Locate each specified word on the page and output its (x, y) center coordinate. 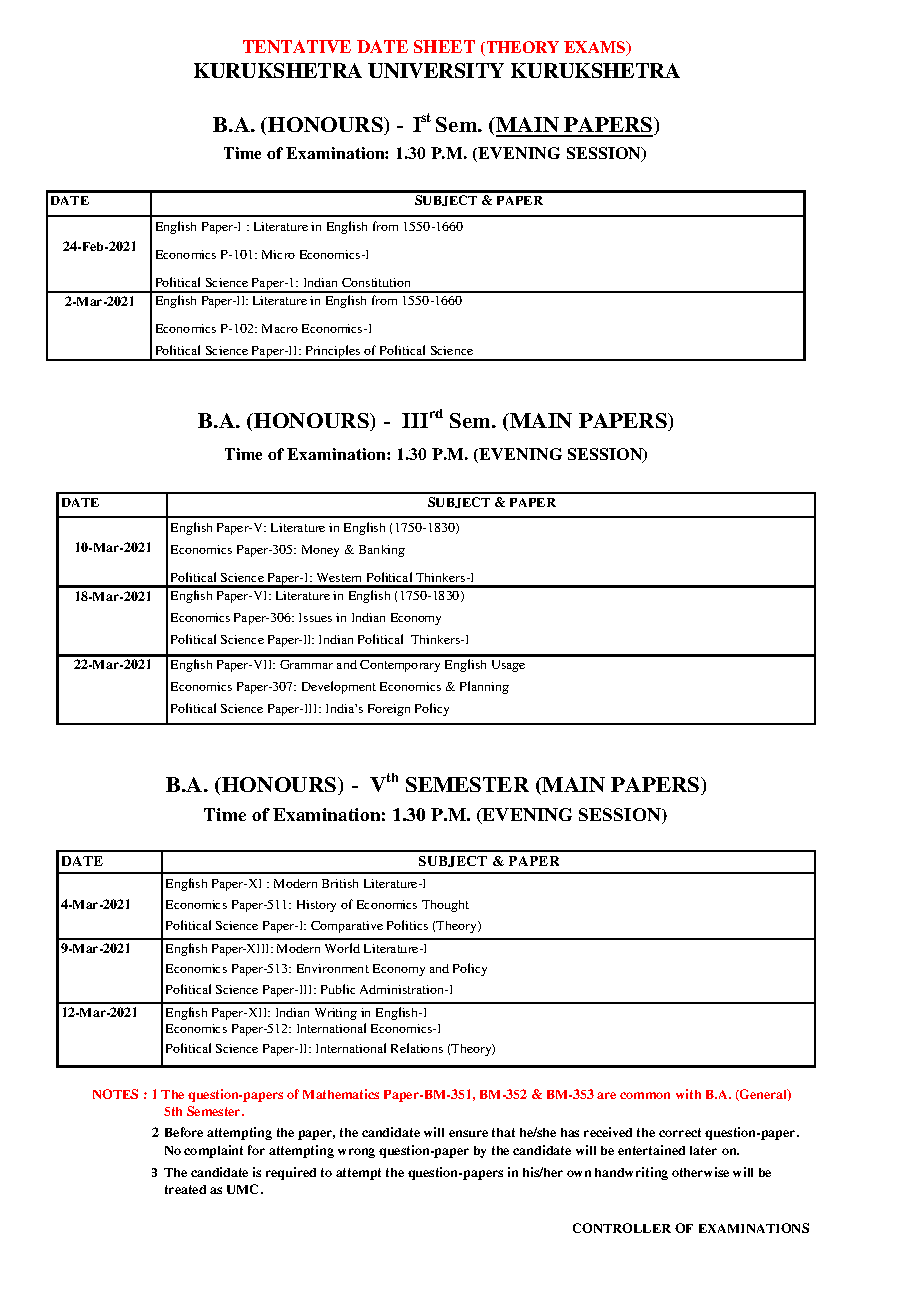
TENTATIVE (297, 46)
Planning (484, 687)
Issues (315, 617)
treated (185, 1189)
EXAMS (596, 48)
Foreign (389, 710)
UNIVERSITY (436, 70)
